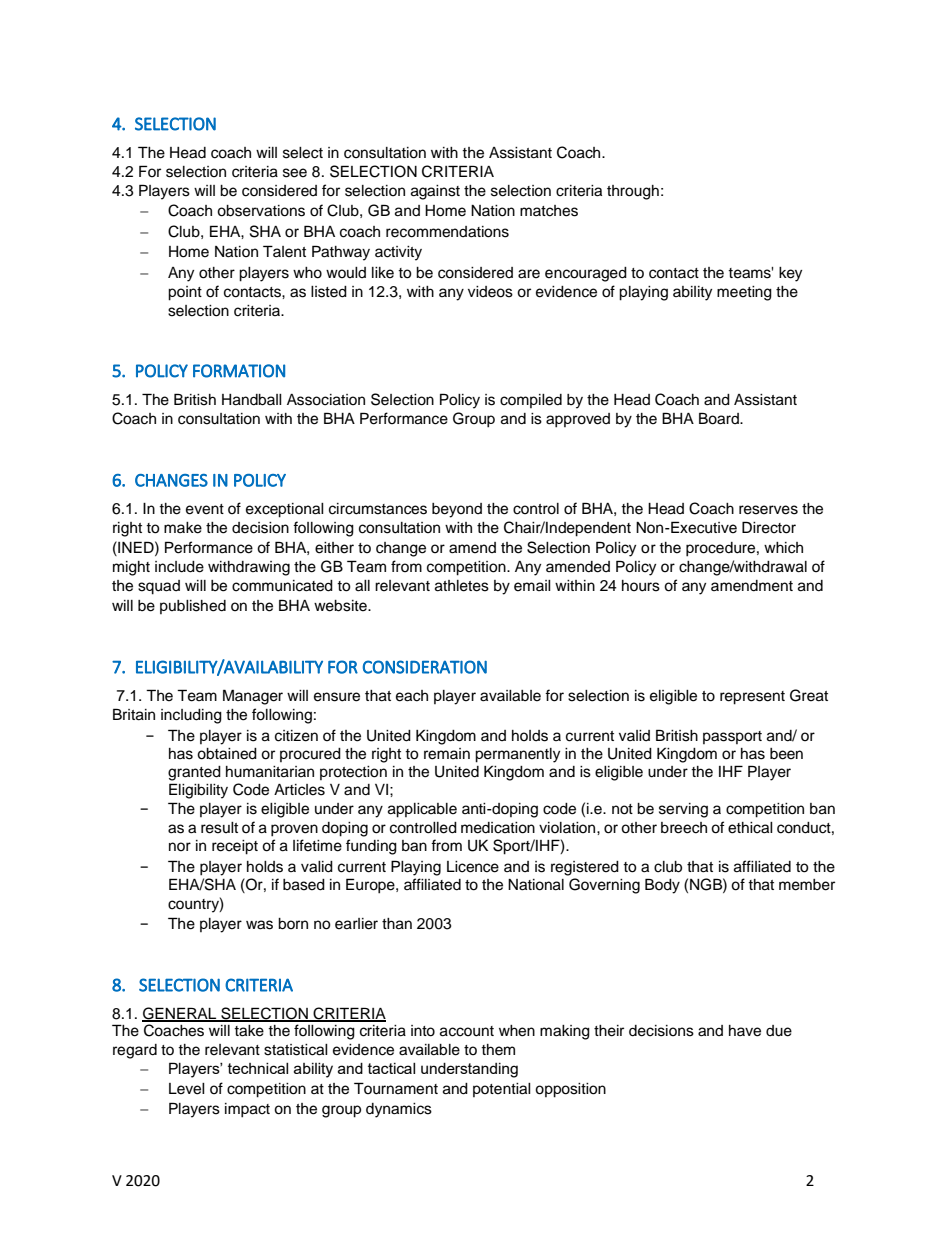 This page has height=1233, width=952. Describe the element at coordinates (261, 211) in the page. I see `observations` at that location.
